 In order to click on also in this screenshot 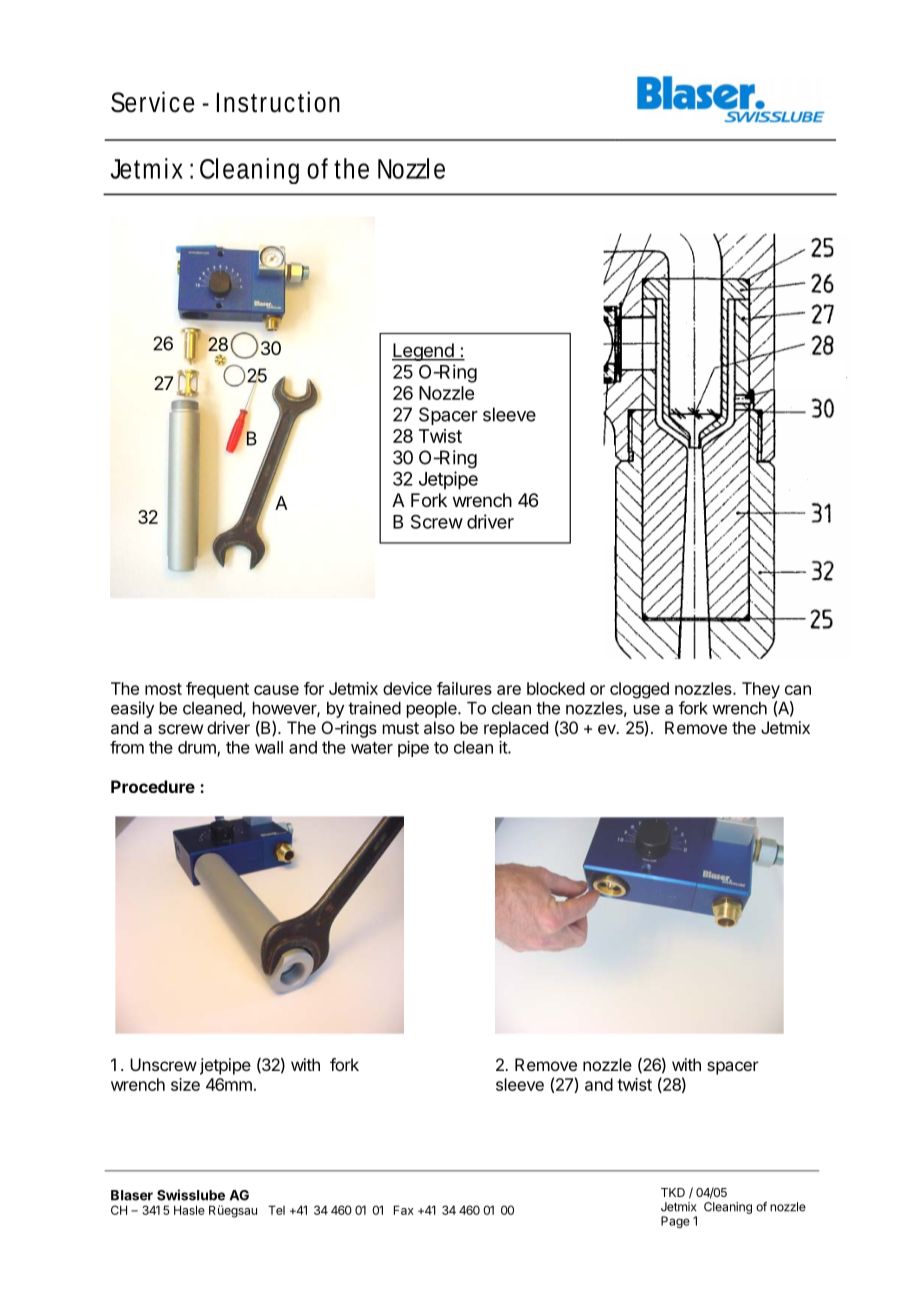, I will do `click(439, 727)`.
